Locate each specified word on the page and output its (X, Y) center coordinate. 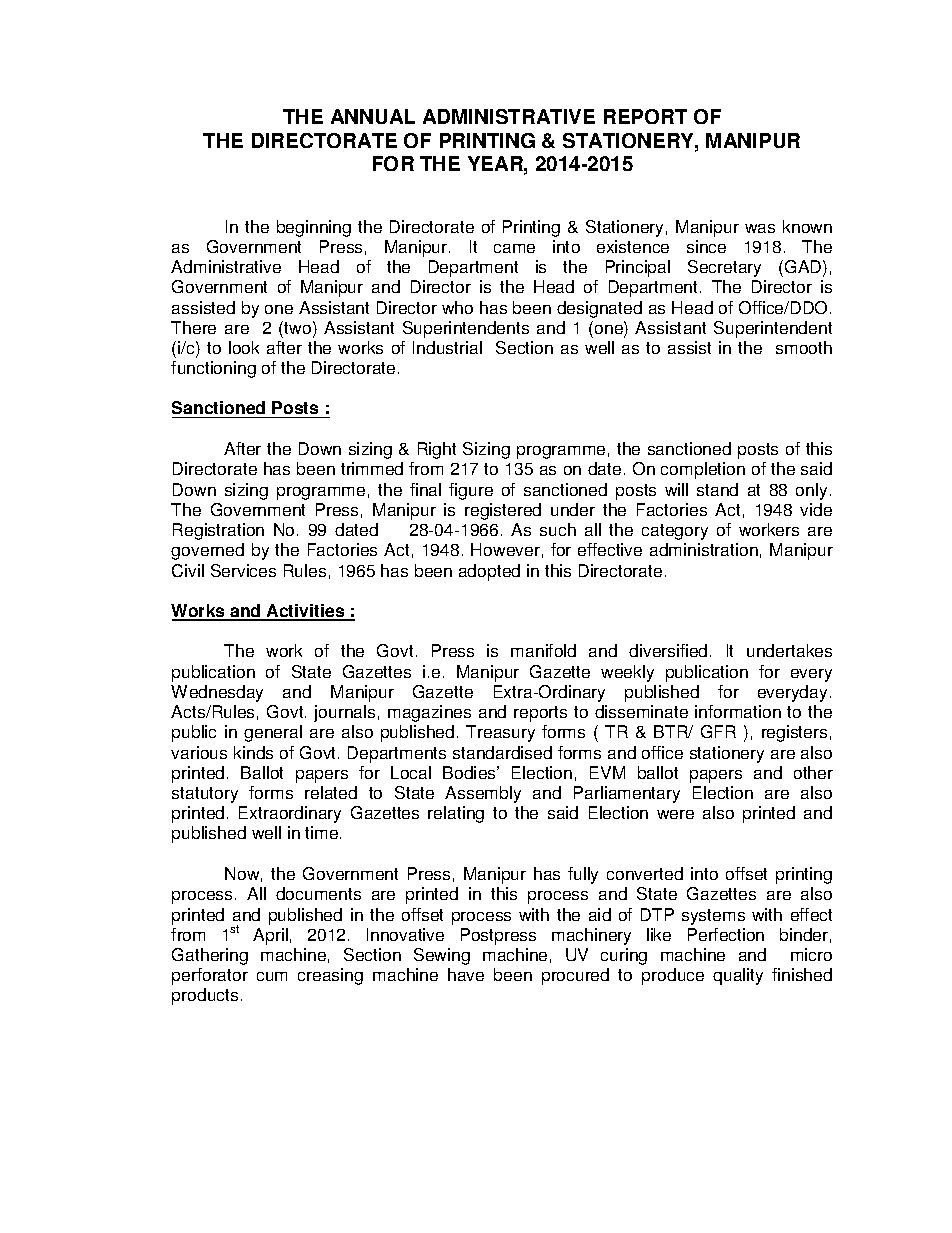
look (244, 347)
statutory (205, 795)
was (760, 228)
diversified (668, 650)
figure (471, 491)
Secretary (724, 268)
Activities (306, 612)
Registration (218, 531)
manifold (543, 650)
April (270, 936)
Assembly (483, 794)
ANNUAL (373, 116)
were (675, 814)
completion (703, 470)
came (514, 248)
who (457, 307)
